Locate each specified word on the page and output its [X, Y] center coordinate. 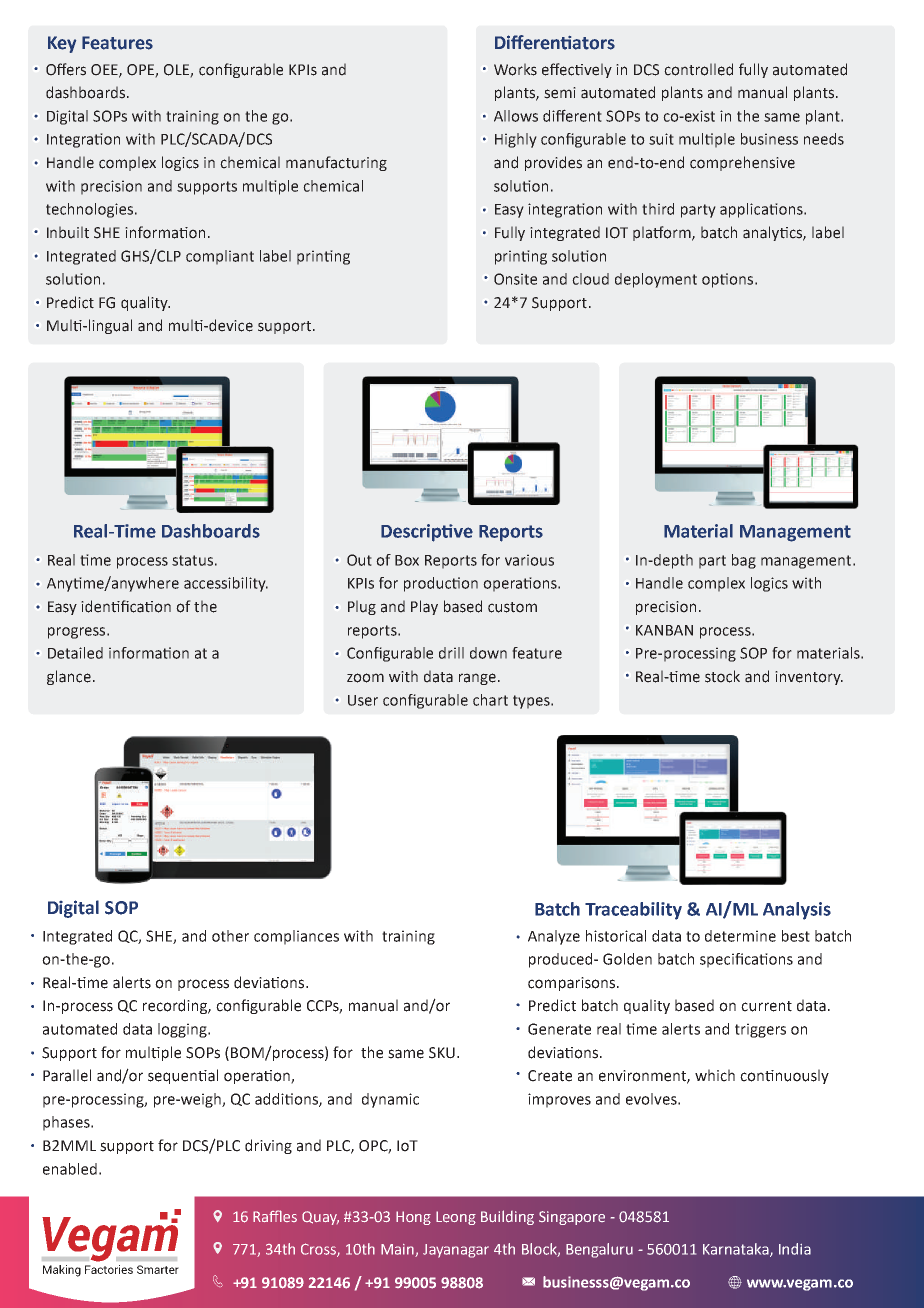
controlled [698, 69]
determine [740, 936]
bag [744, 561]
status [192, 560]
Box [407, 560]
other [230, 936]
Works [515, 69]
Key [62, 44]
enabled [70, 1169]
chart [490, 700]
